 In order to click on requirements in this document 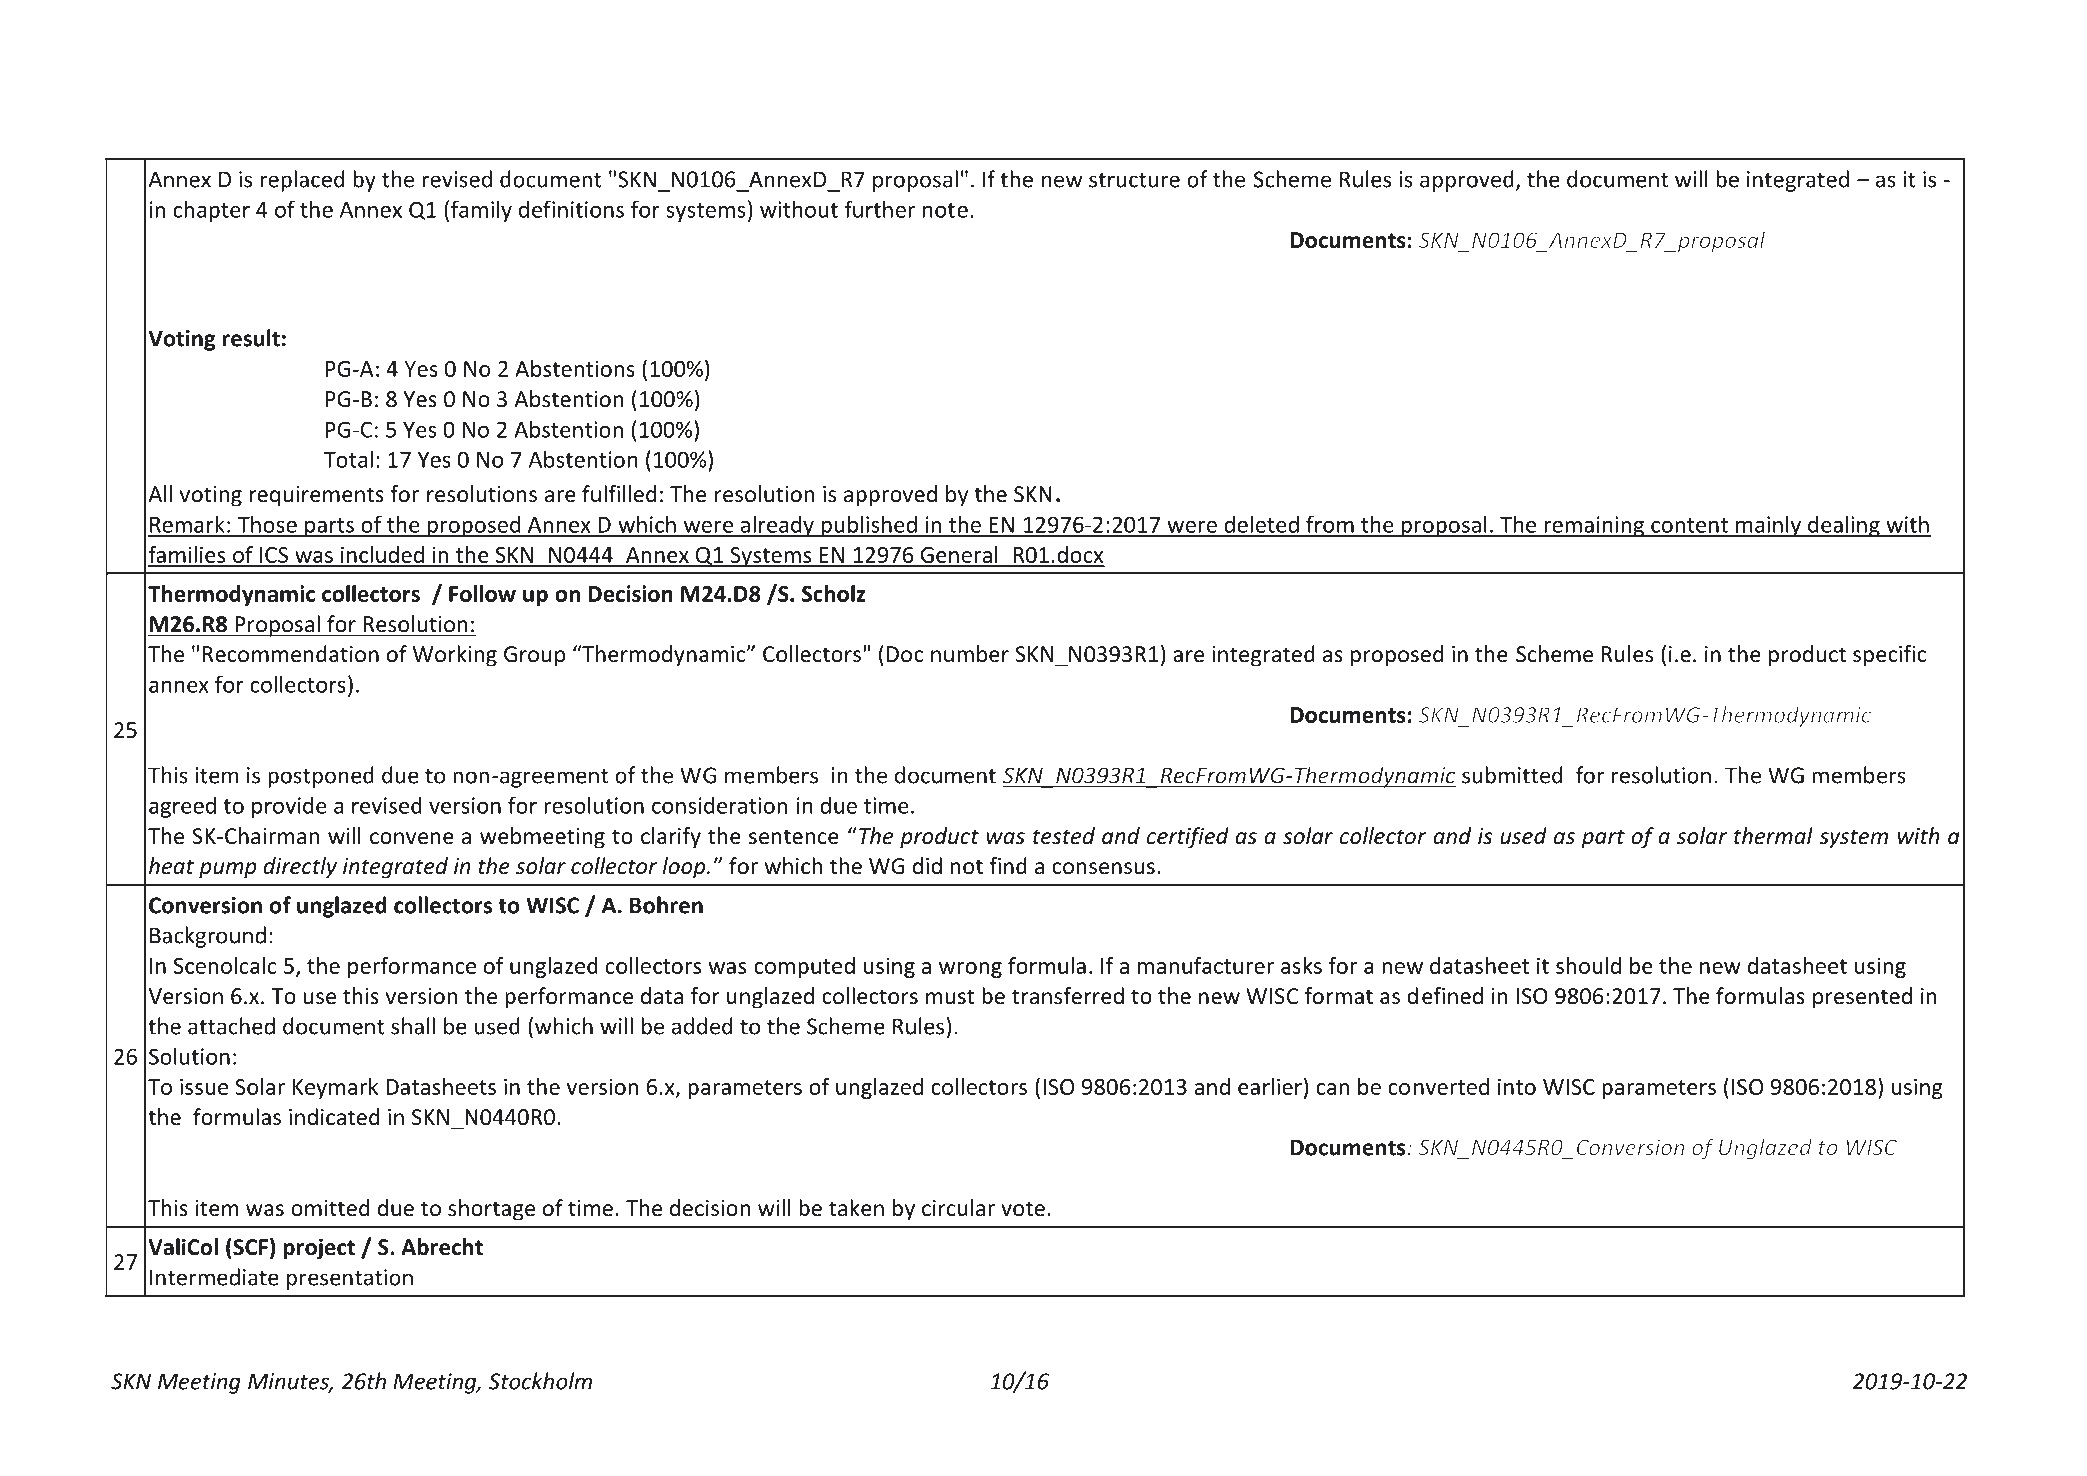, I will do `click(317, 496)`.
